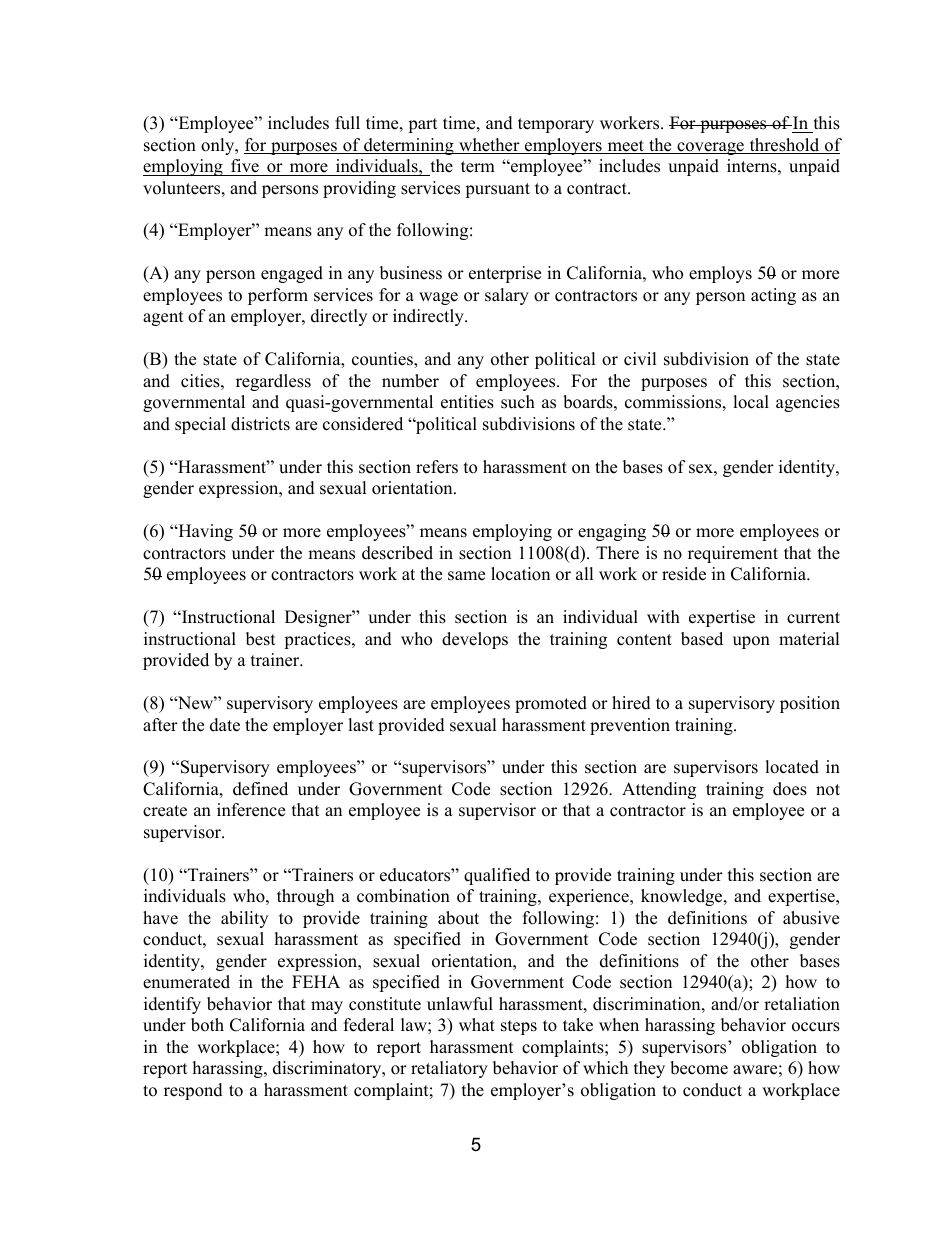  I want to click on best, so click(261, 639).
